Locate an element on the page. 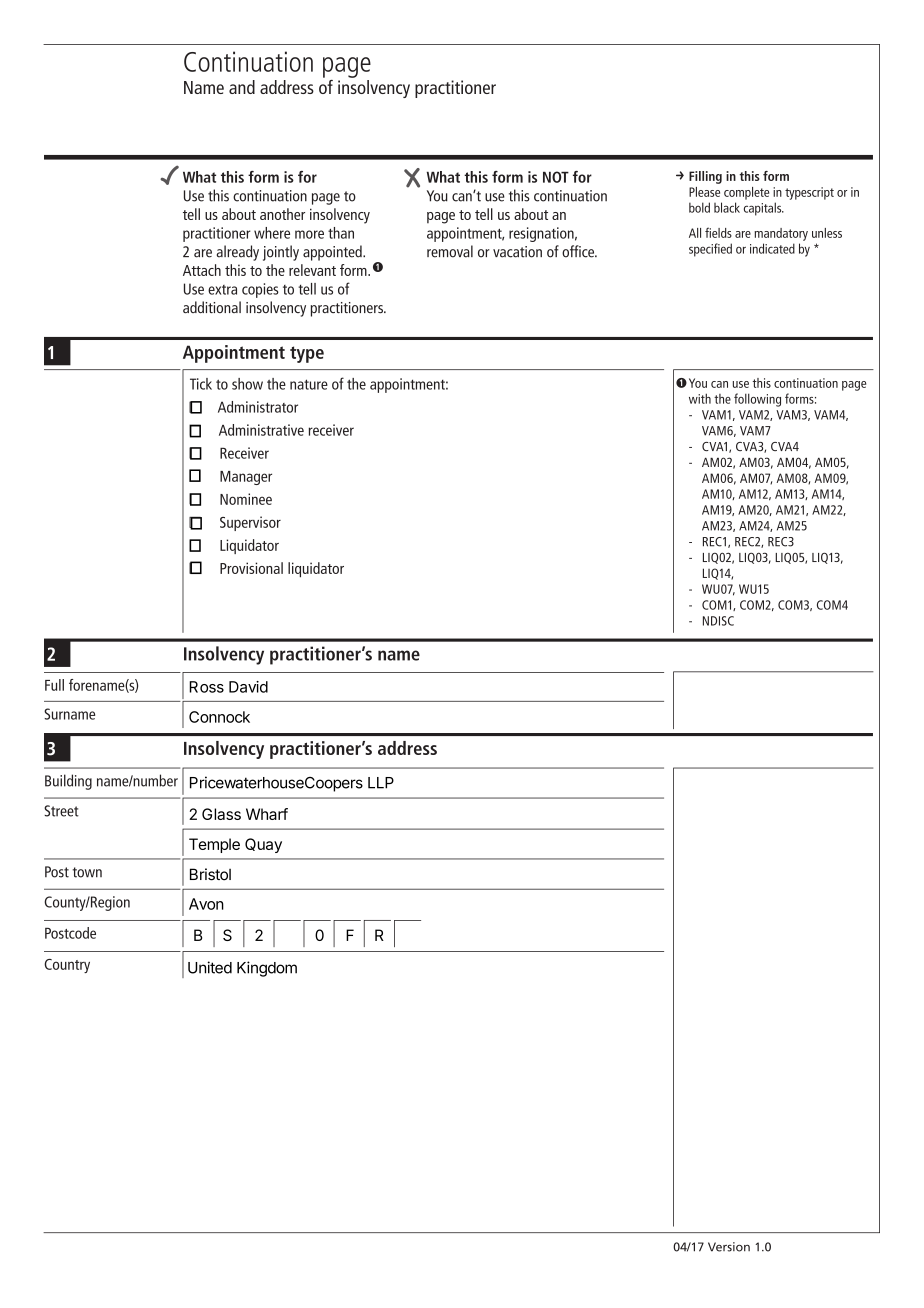 The width and height of the image is (924, 1308). Full is located at coordinates (54, 685).
